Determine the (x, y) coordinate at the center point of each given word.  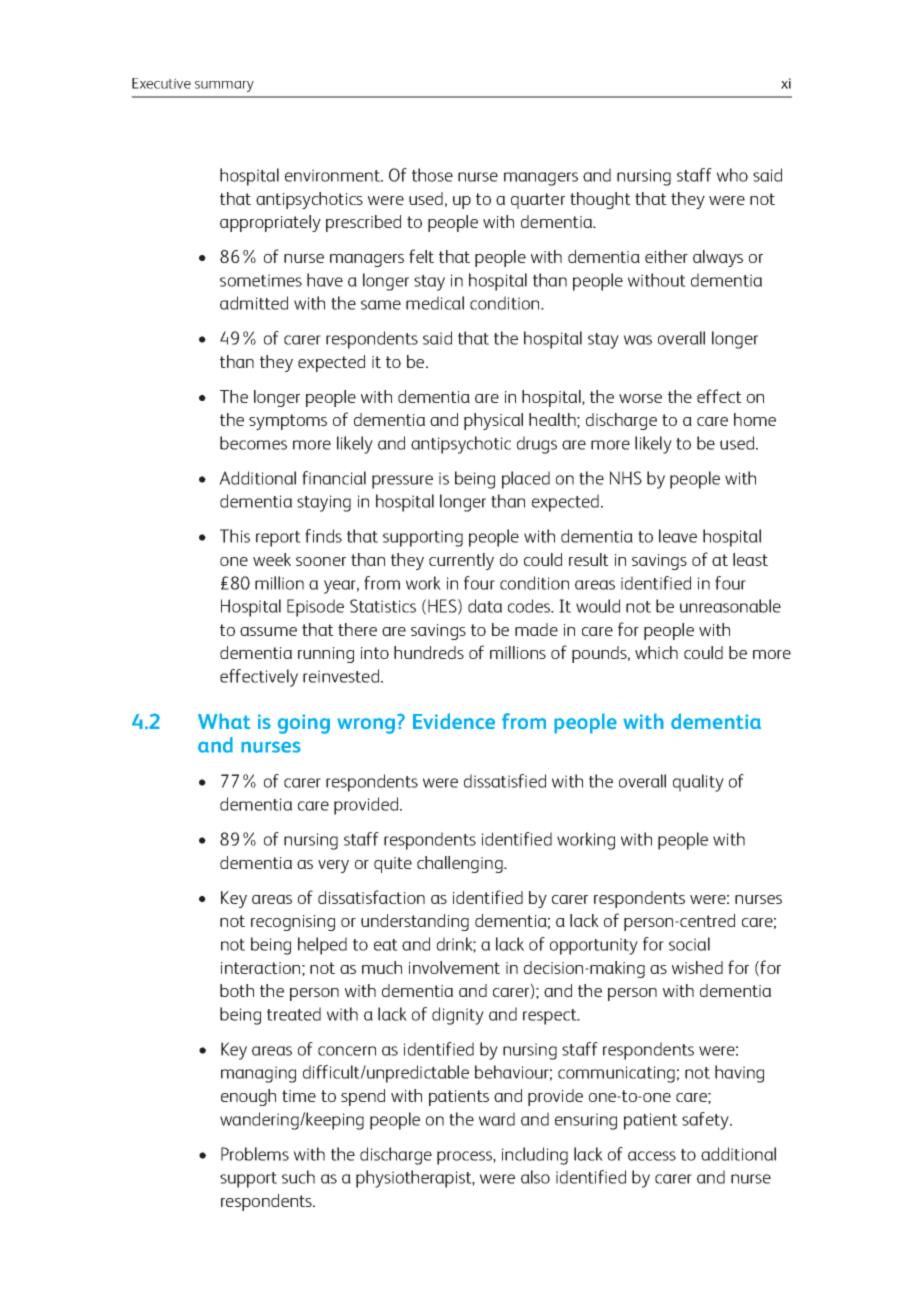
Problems (255, 1154)
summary (224, 86)
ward (497, 1119)
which (656, 652)
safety (706, 1121)
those (432, 175)
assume (268, 631)
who (732, 175)
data (485, 606)
